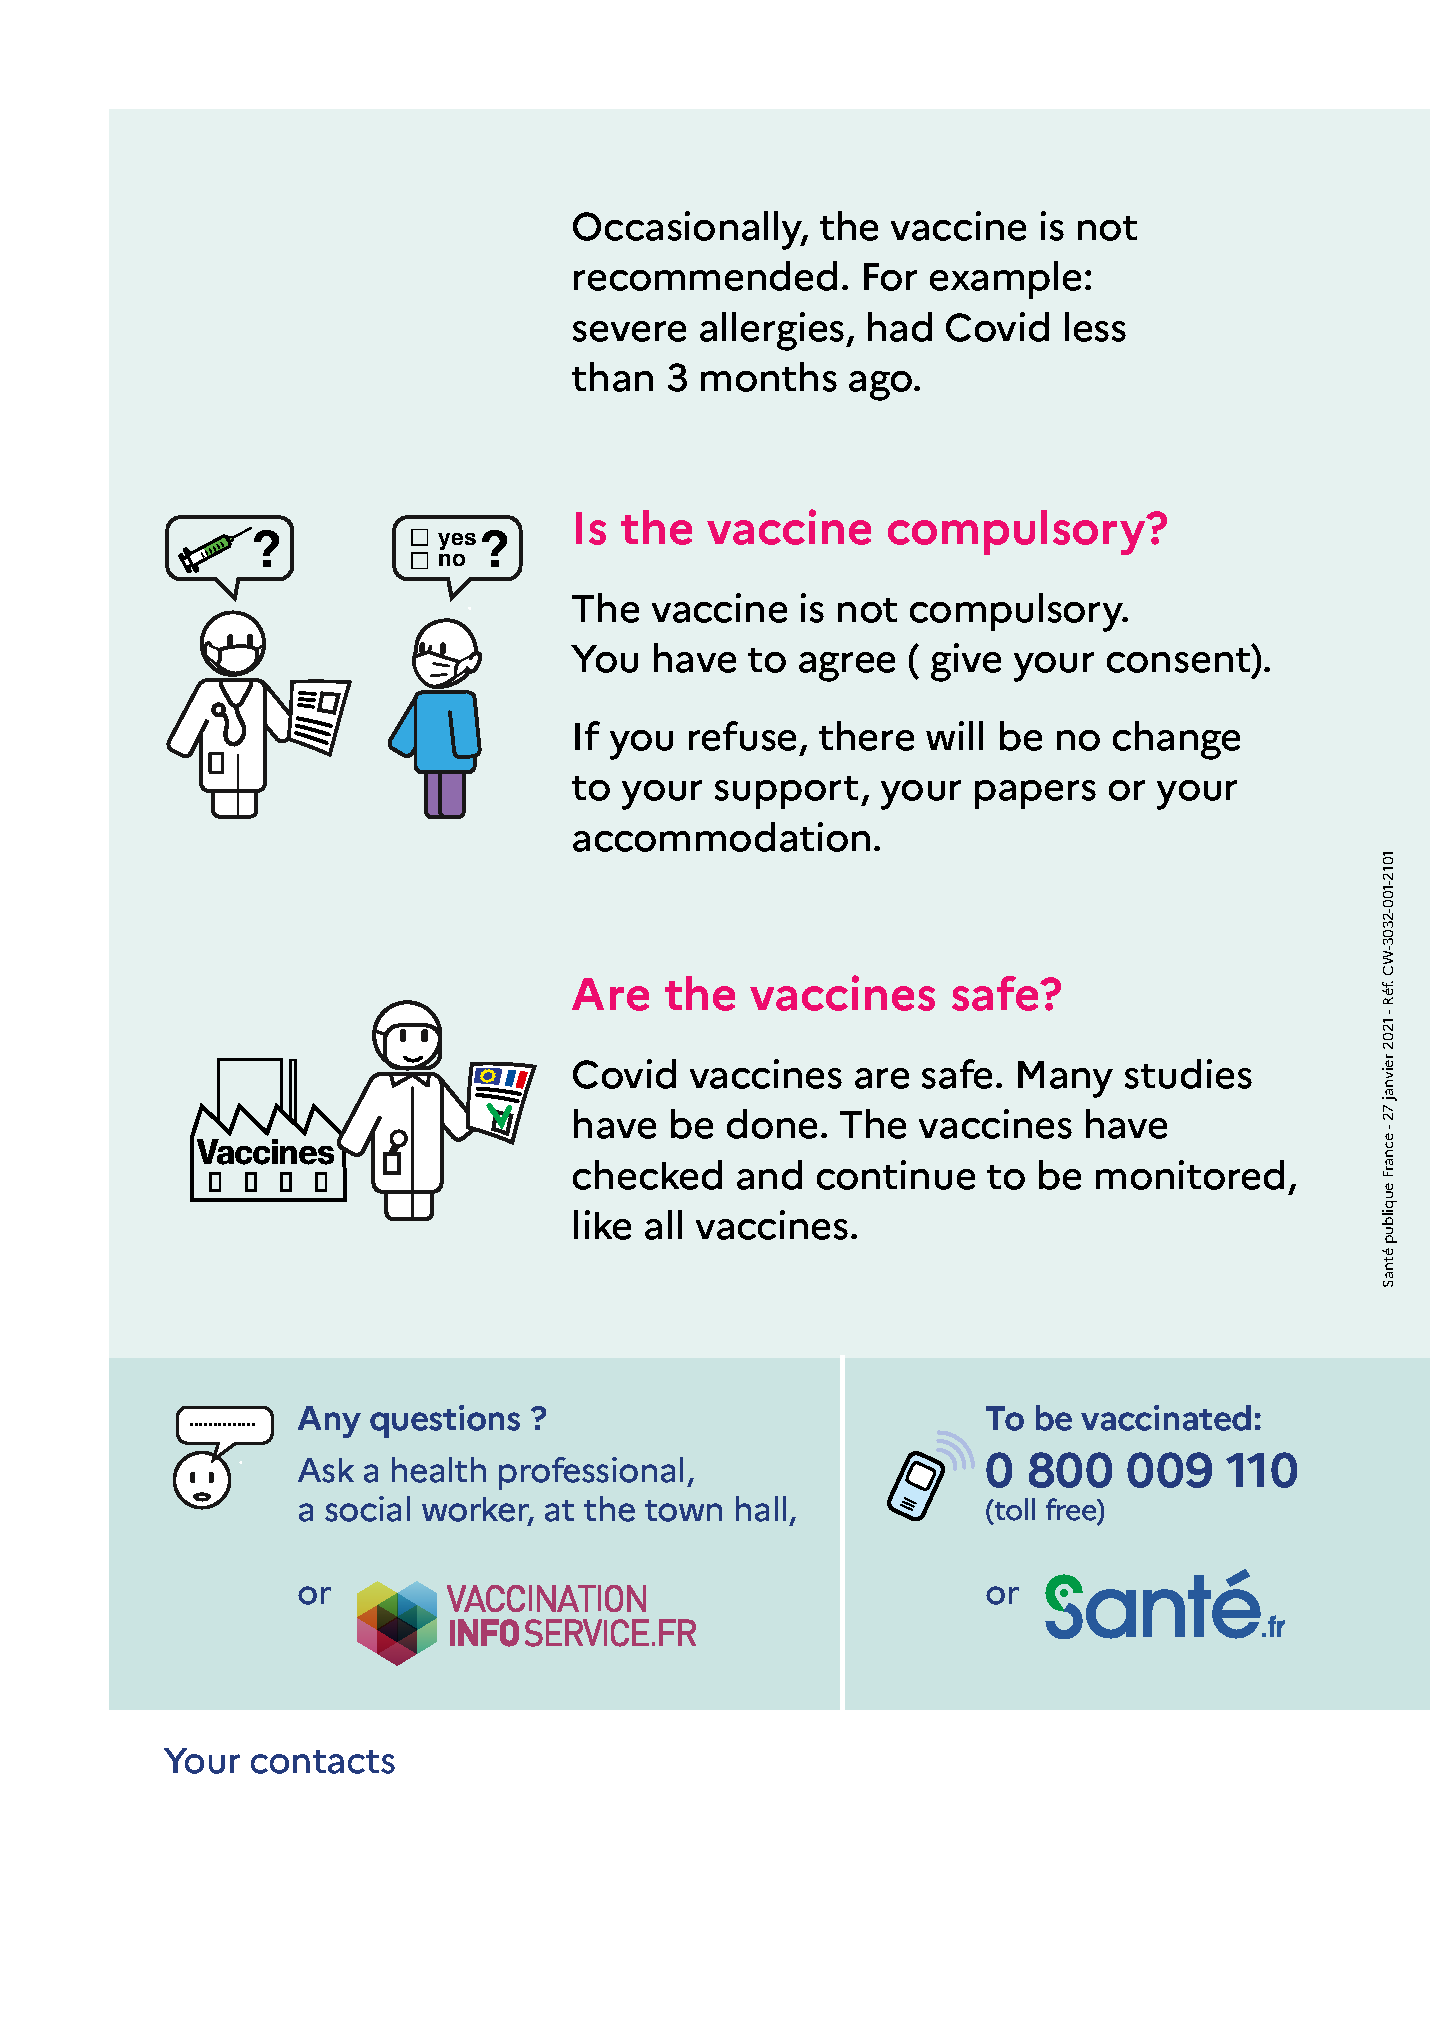 The height and width of the screenshot is (2023, 1430). Describe the element at coordinates (647, 1175) in the screenshot. I see `checked` at that location.
